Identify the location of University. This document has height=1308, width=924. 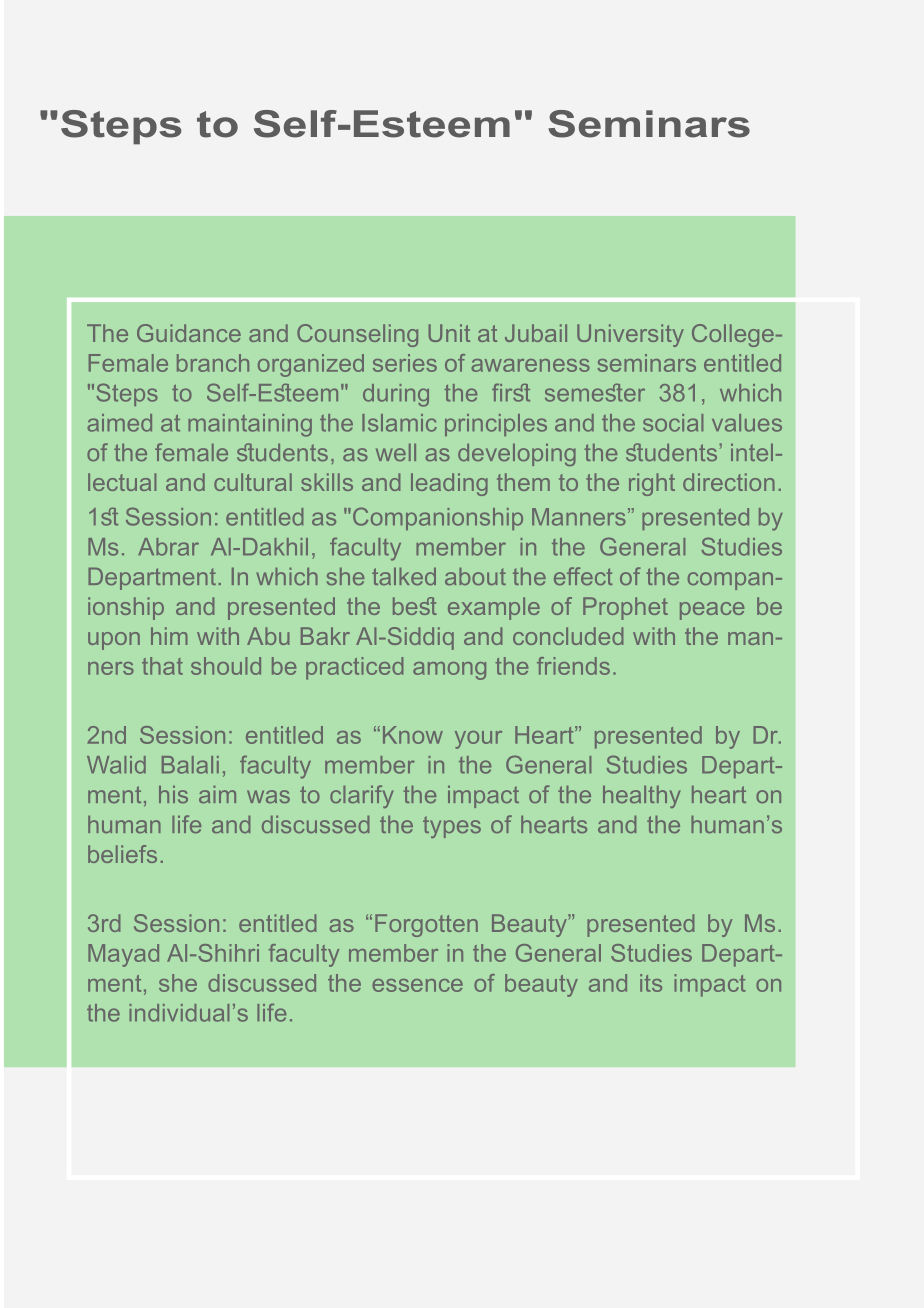
(630, 335).
